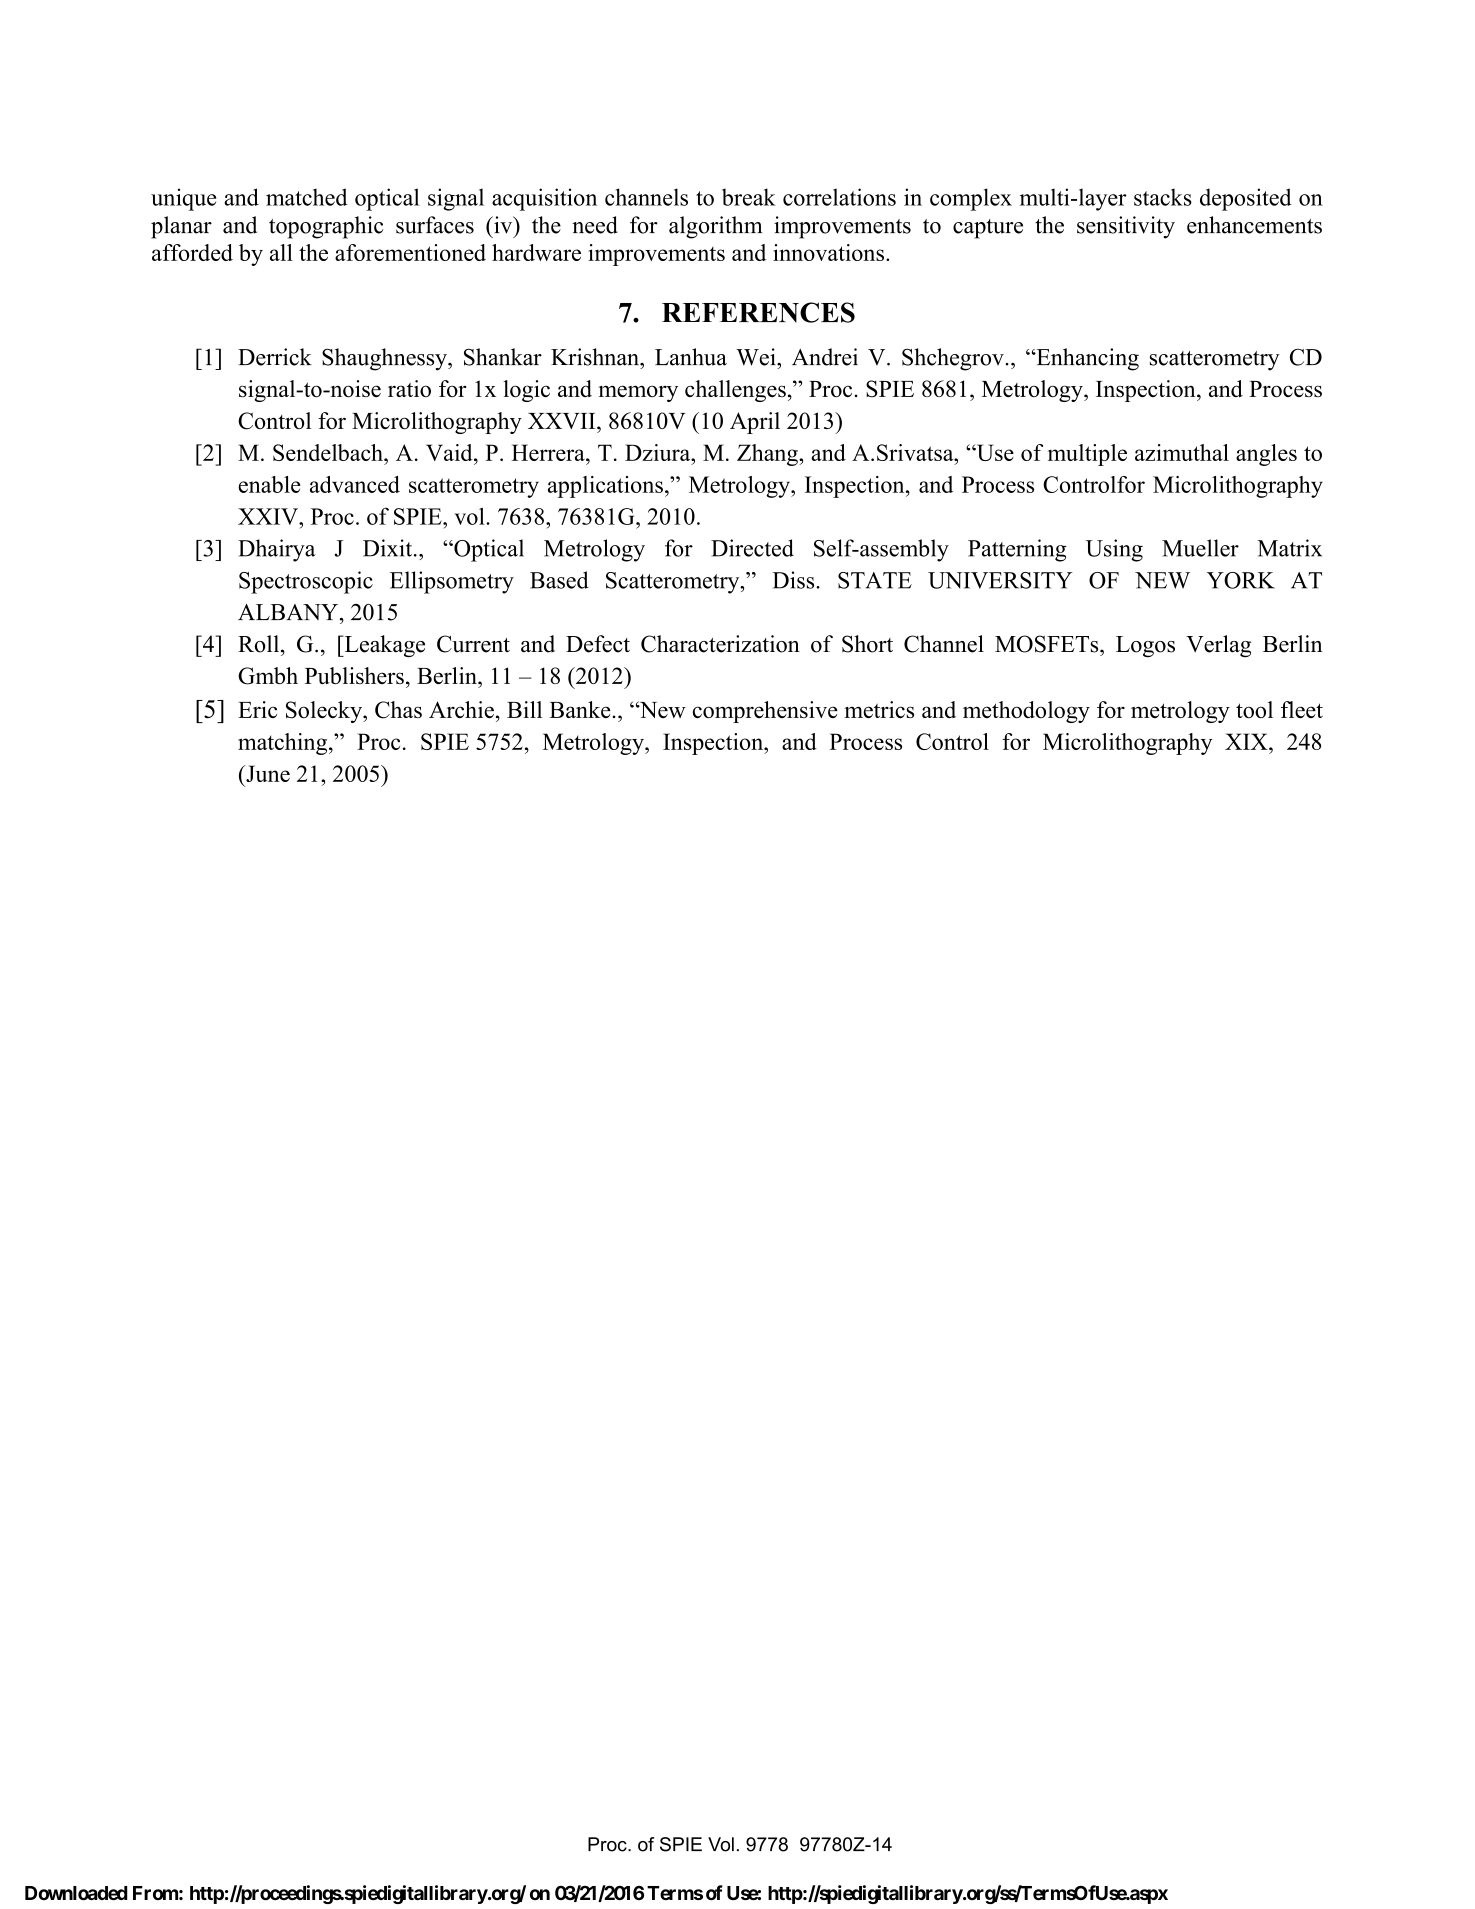 The height and width of the page is (1909, 1475). What do you see at coordinates (1247, 741) in the page?
I see `XIX` at bounding box center [1247, 741].
